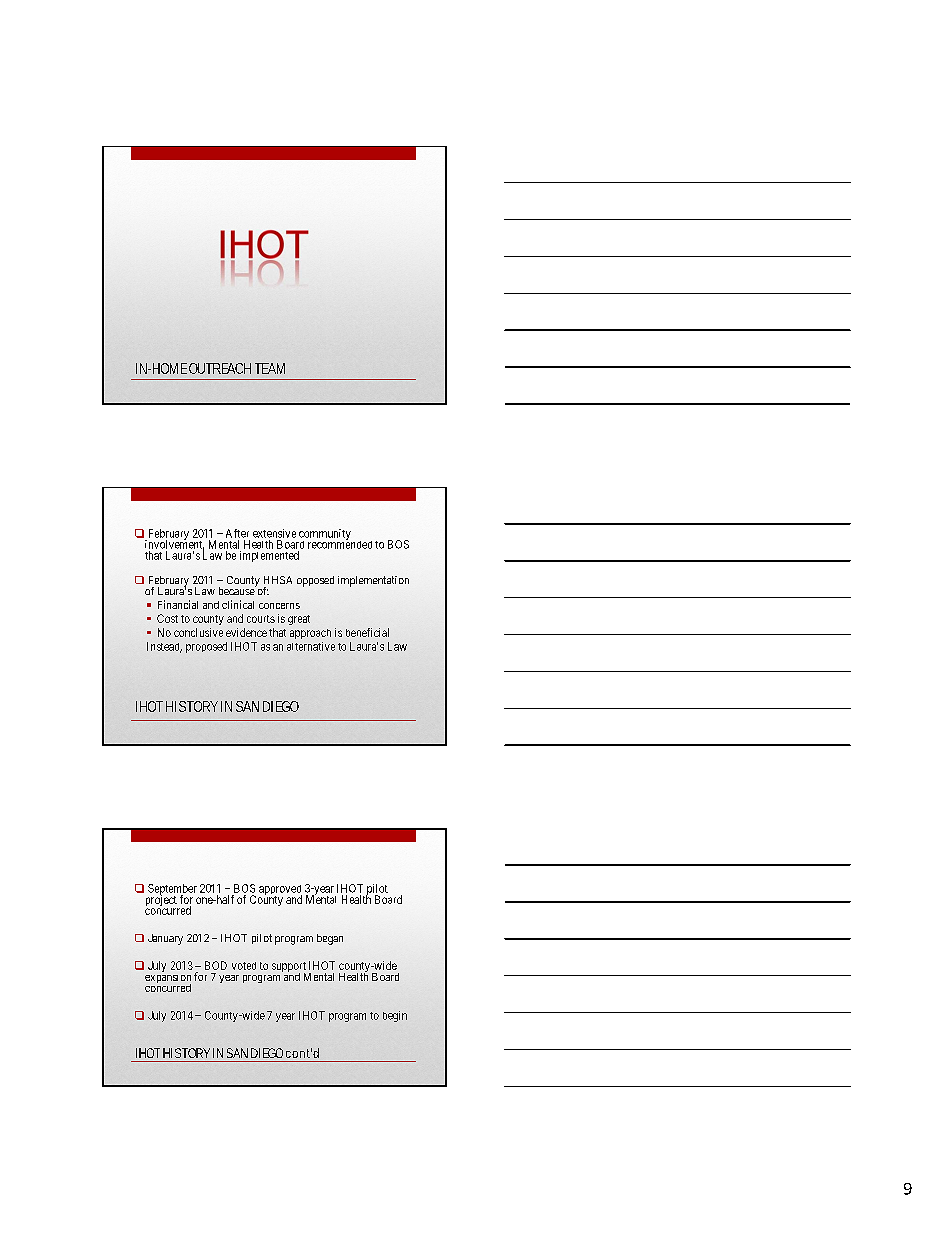  Describe the element at coordinates (274, 533) in the screenshot. I see `extensive` at that location.
